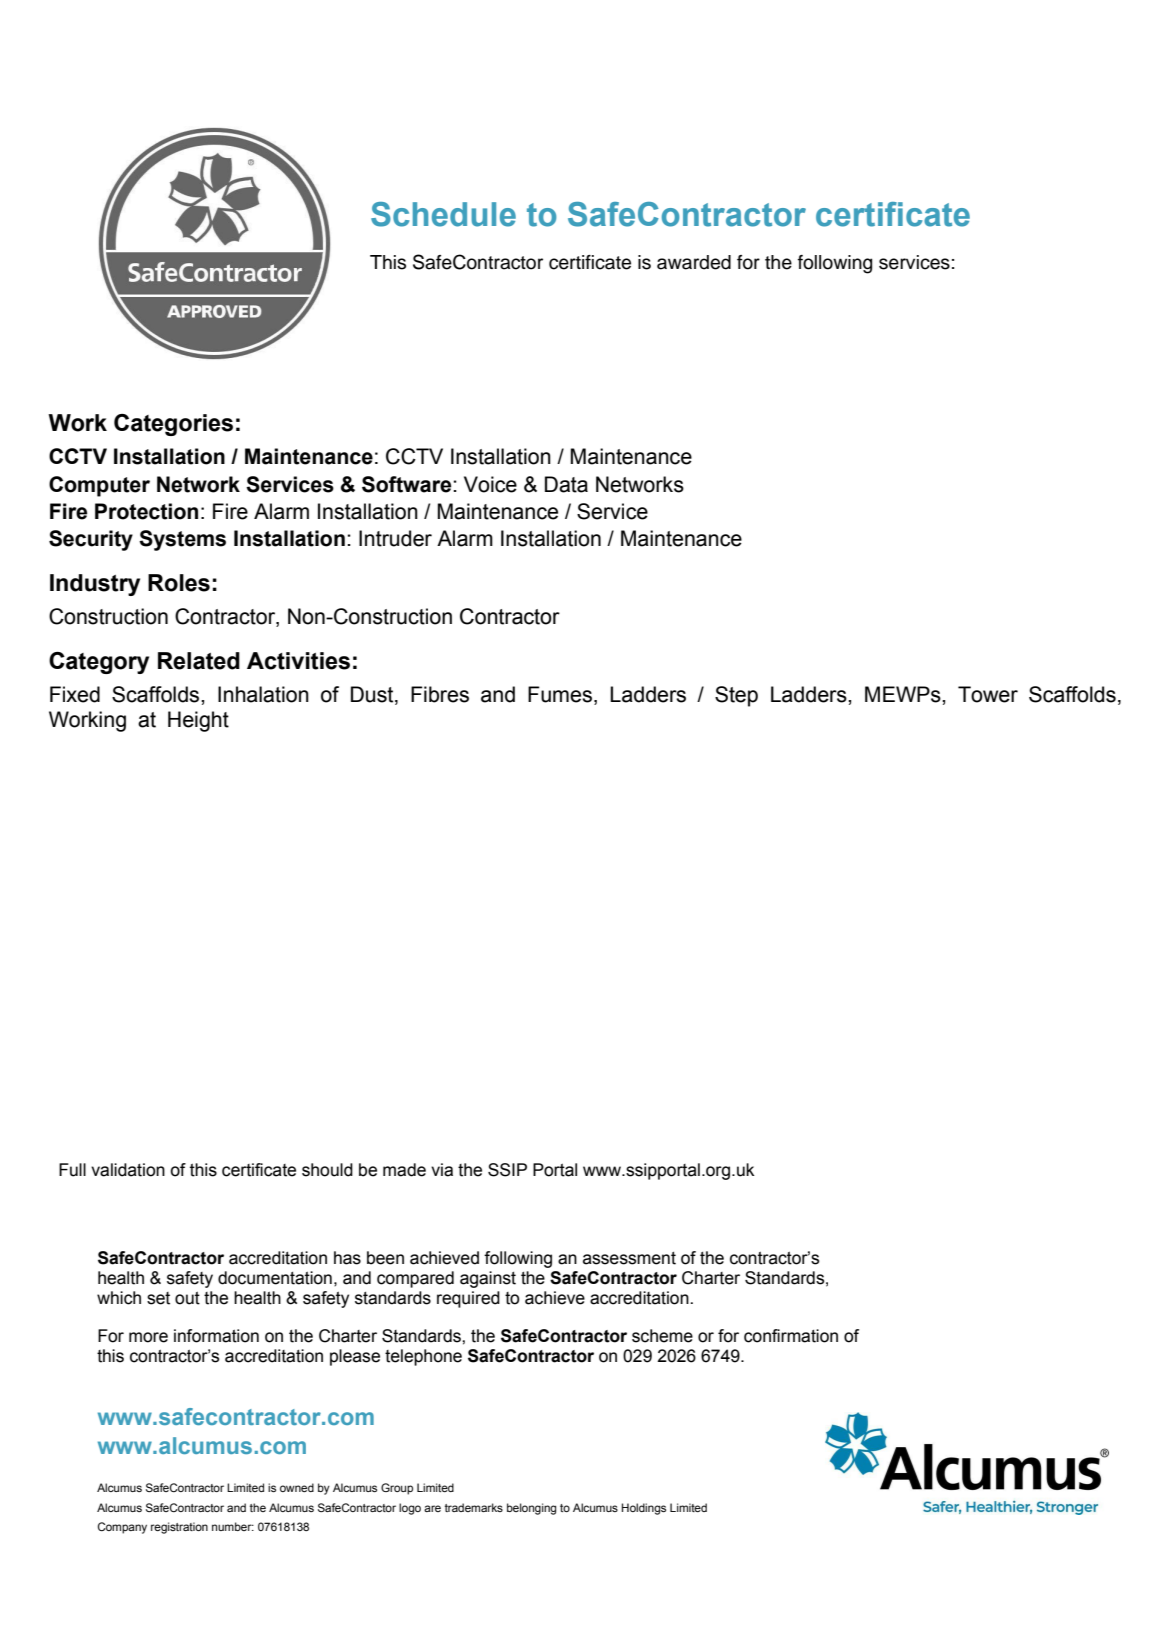 The height and width of the screenshot is (1641, 1159). Describe the element at coordinates (146, 511) in the screenshot. I see `Protection` at that location.
